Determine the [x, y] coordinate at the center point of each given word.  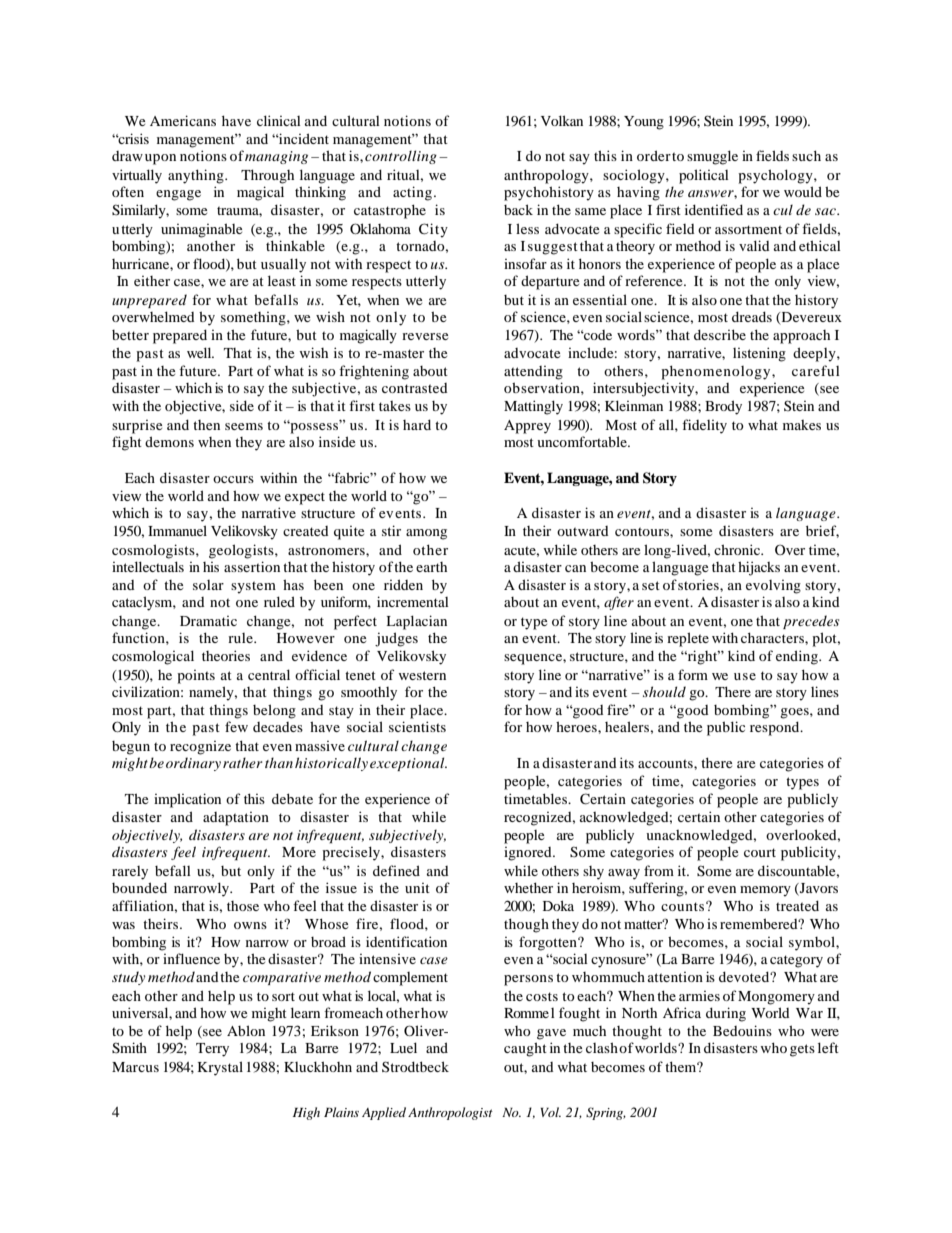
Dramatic [208, 621]
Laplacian [416, 622]
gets [802, 1050]
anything [197, 176]
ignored [529, 854]
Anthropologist [450, 1113]
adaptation [236, 819]
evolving [773, 587]
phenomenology [717, 372]
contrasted [415, 388]
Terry [212, 1050]
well [200, 352]
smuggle [712, 157]
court [760, 852]
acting [412, 193]
